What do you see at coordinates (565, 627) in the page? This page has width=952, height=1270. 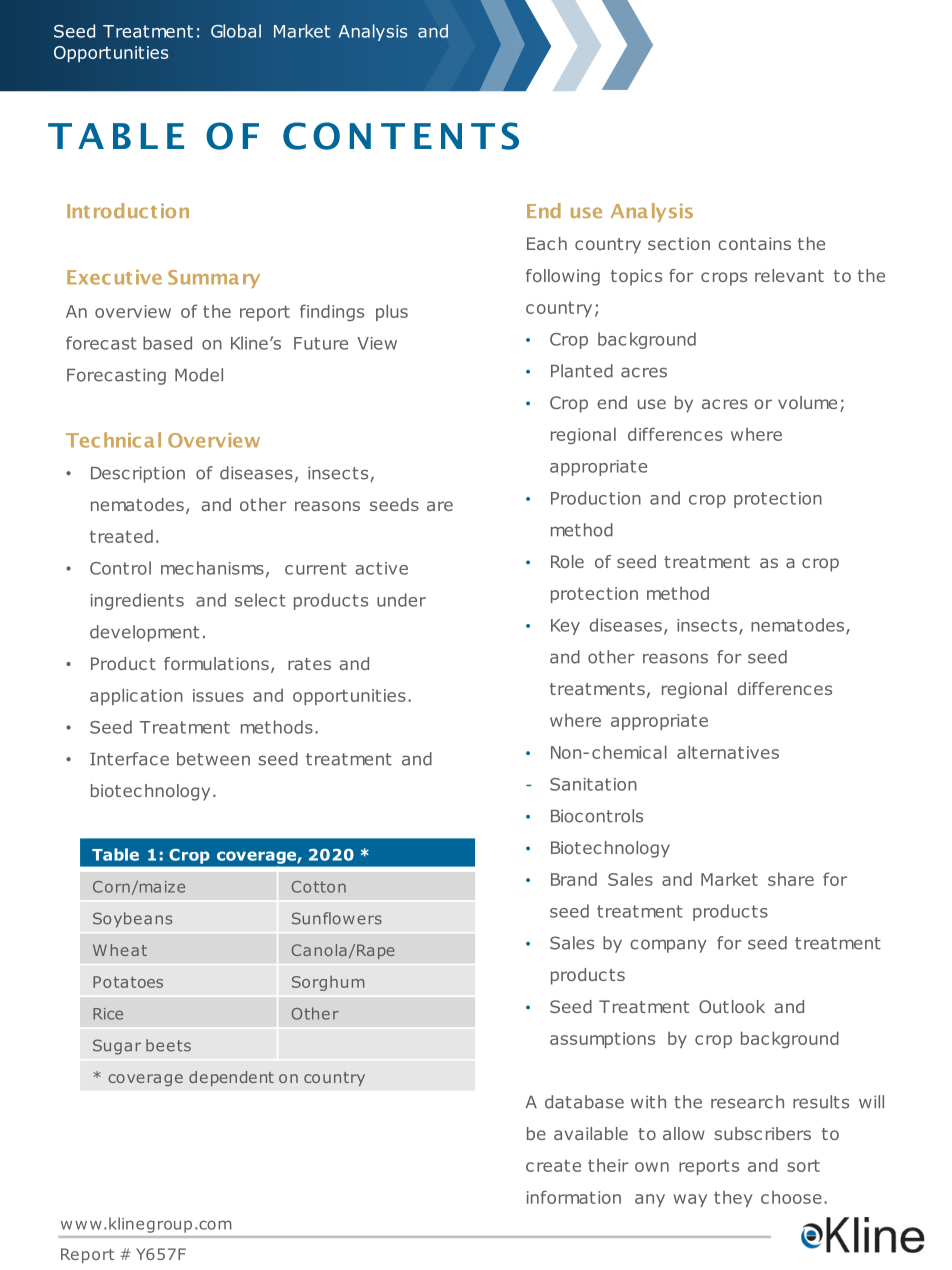 I see `Key` at bounding box center [565, 627].
